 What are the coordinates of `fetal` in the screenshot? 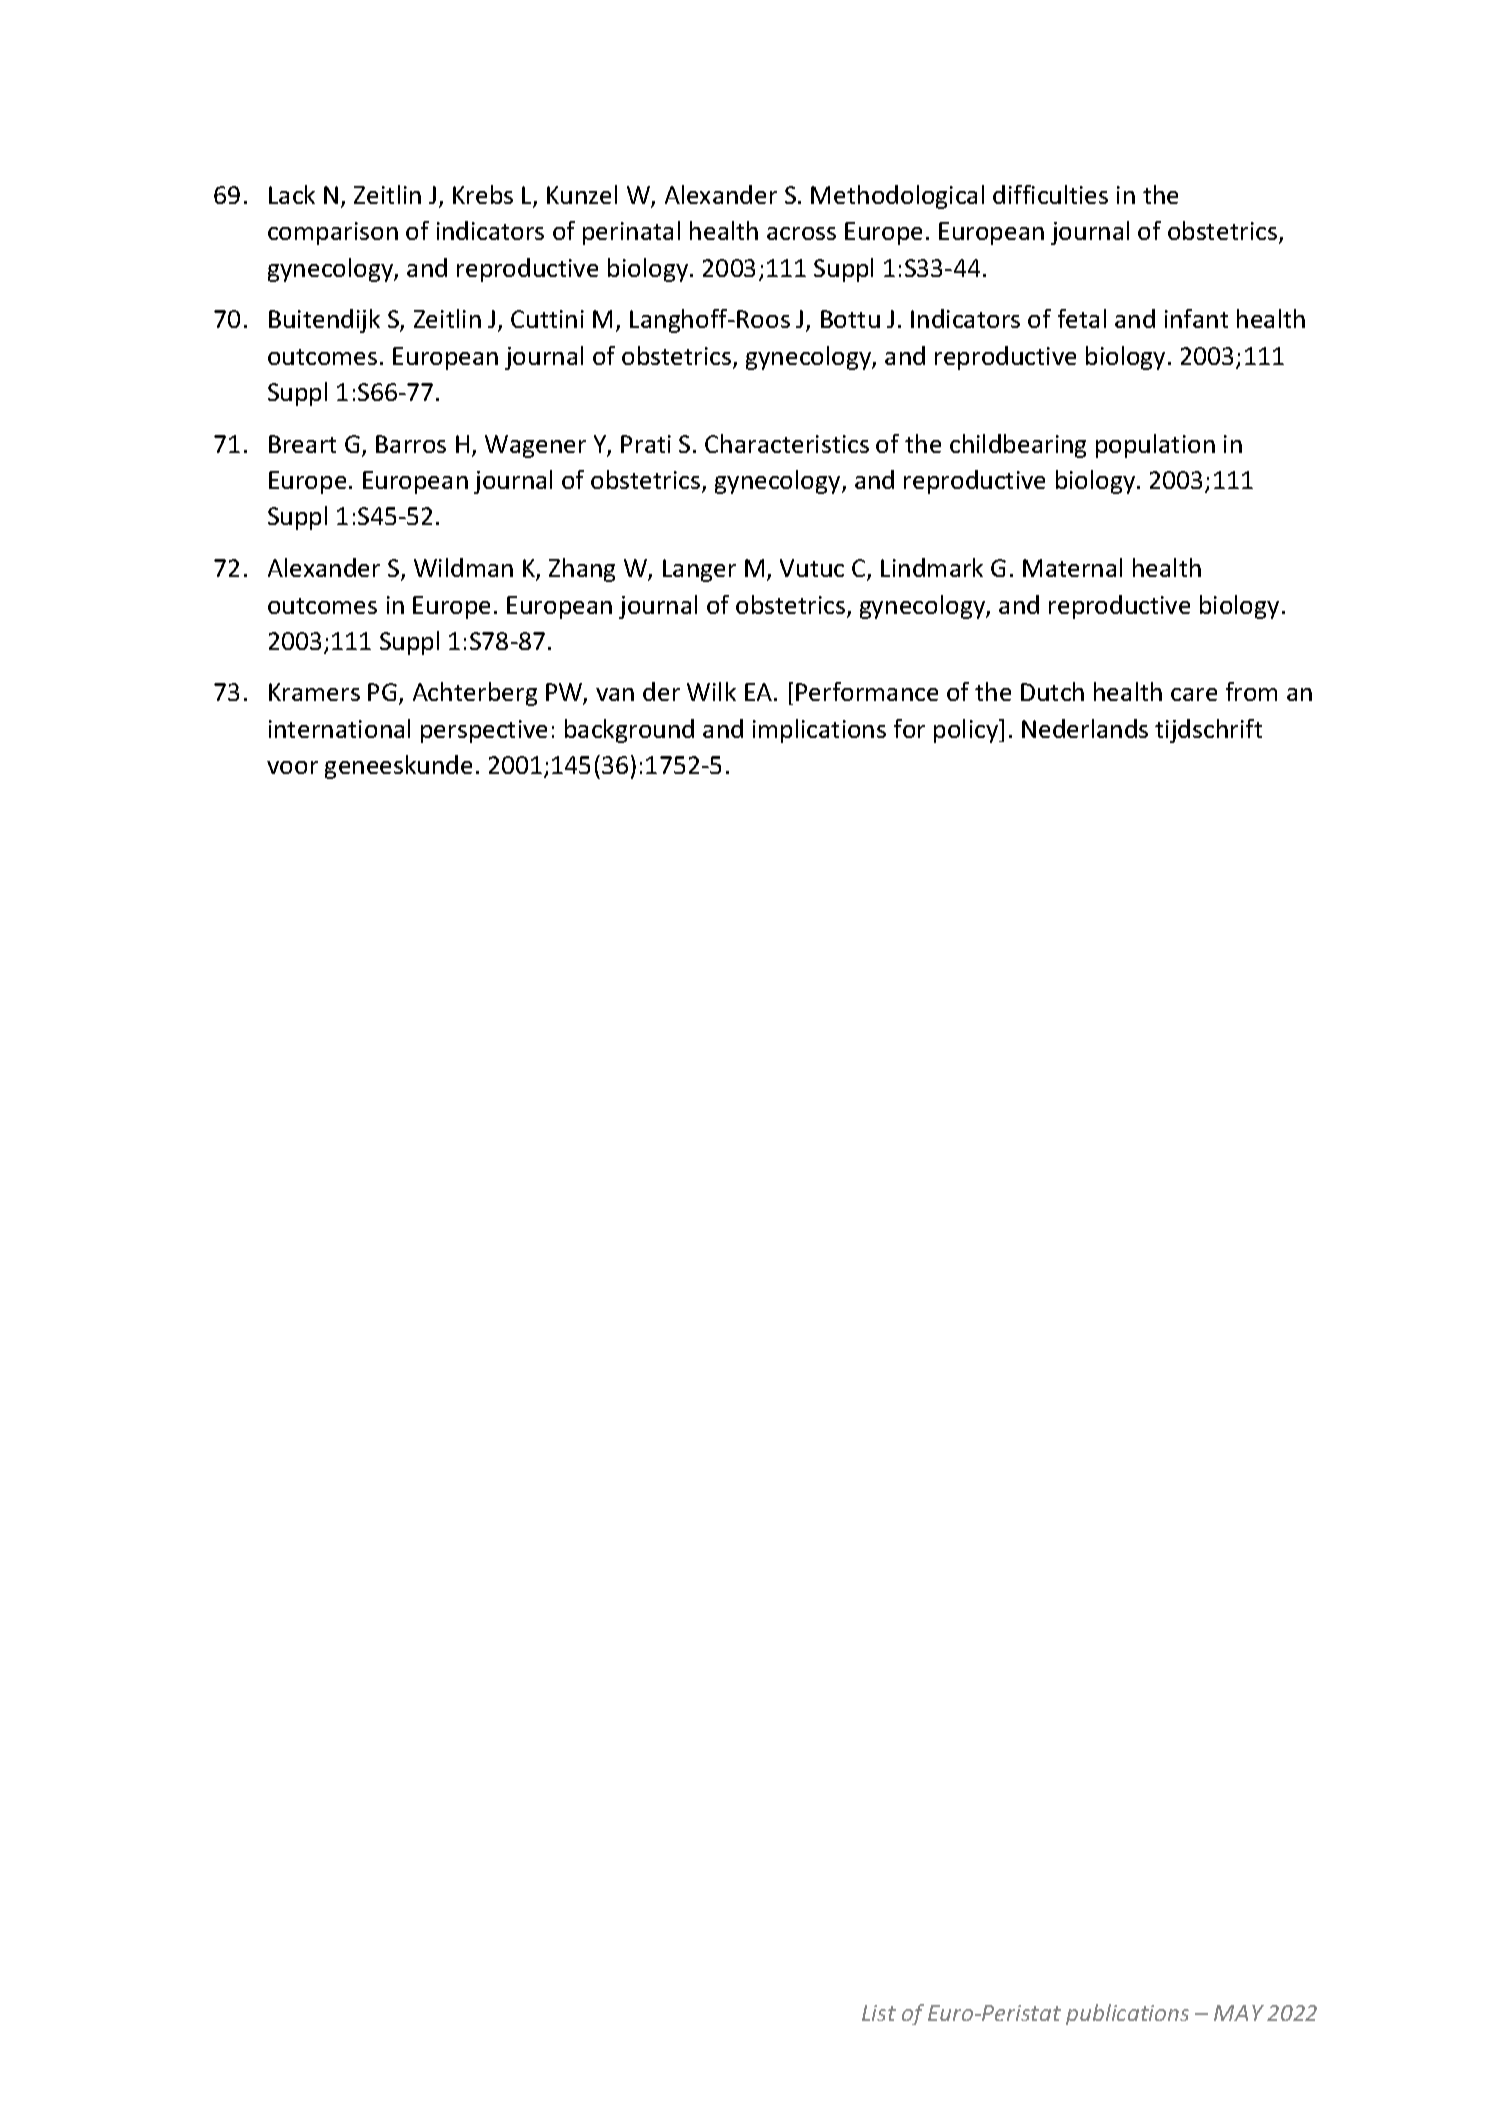 It's located at (1082, 318).
